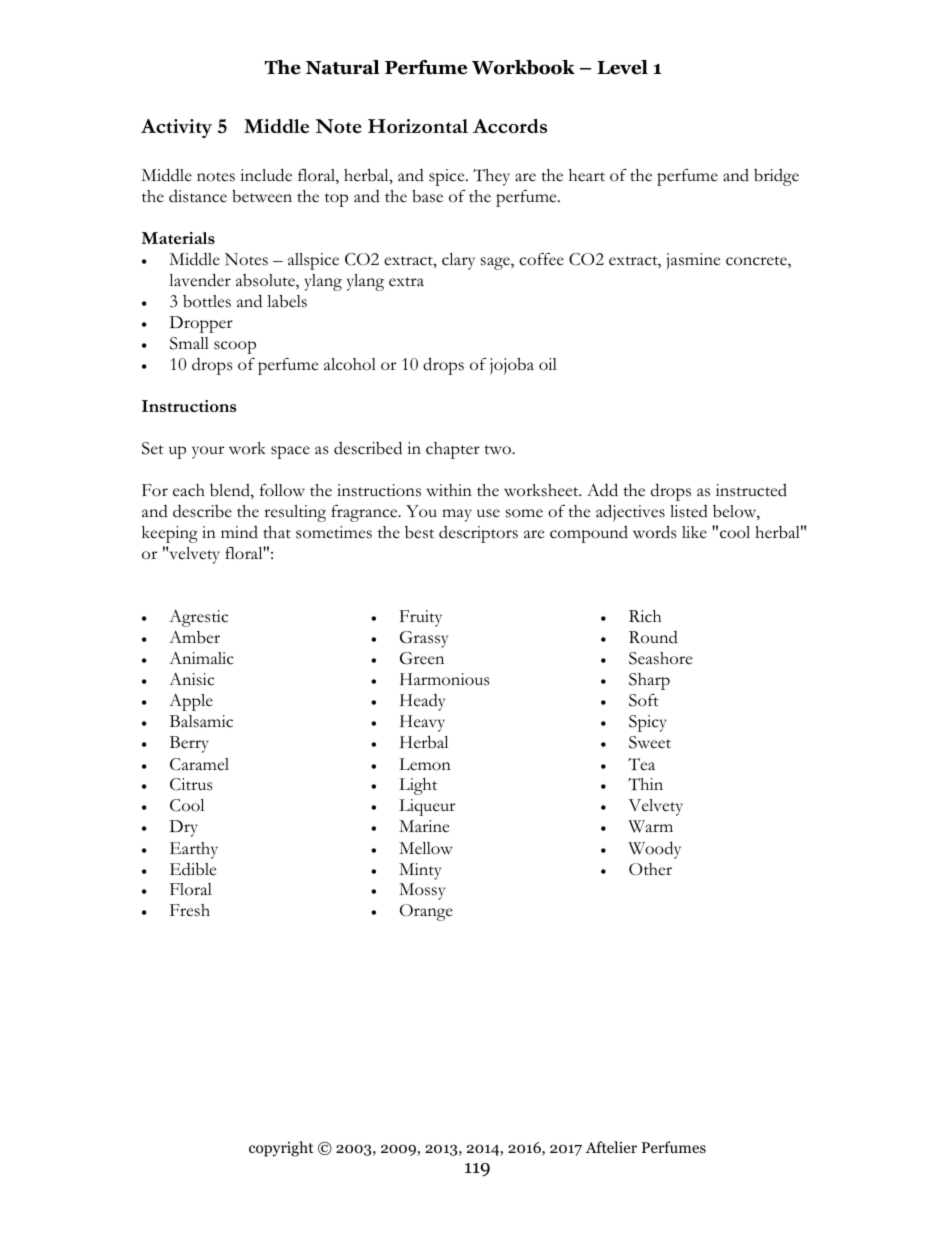 This page has height=1233, width=952. Describe the element at coordinates (422, 891) in the page. I see `Mossy` at that location.
